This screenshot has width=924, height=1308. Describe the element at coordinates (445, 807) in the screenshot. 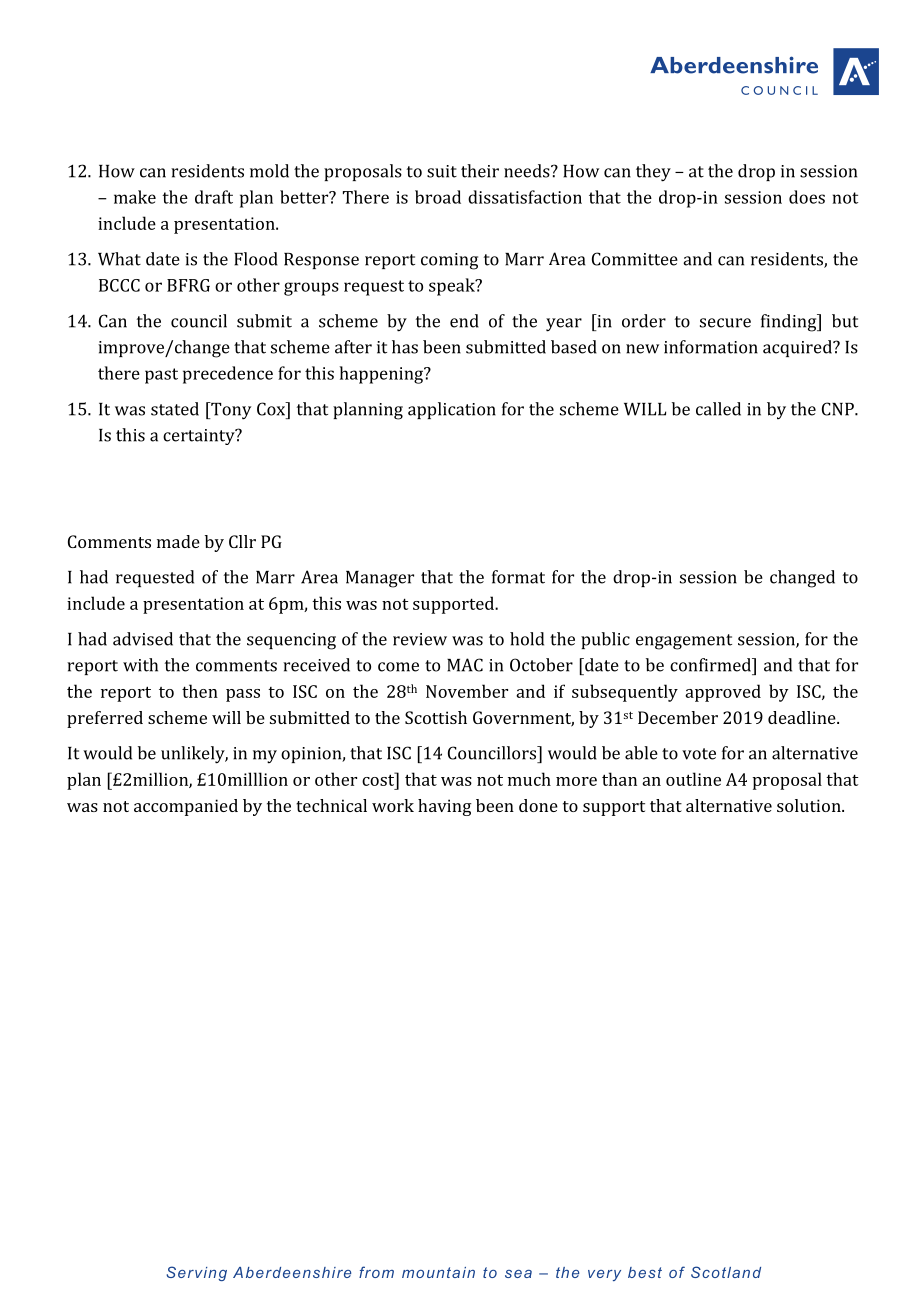

I see `having` at that location.
